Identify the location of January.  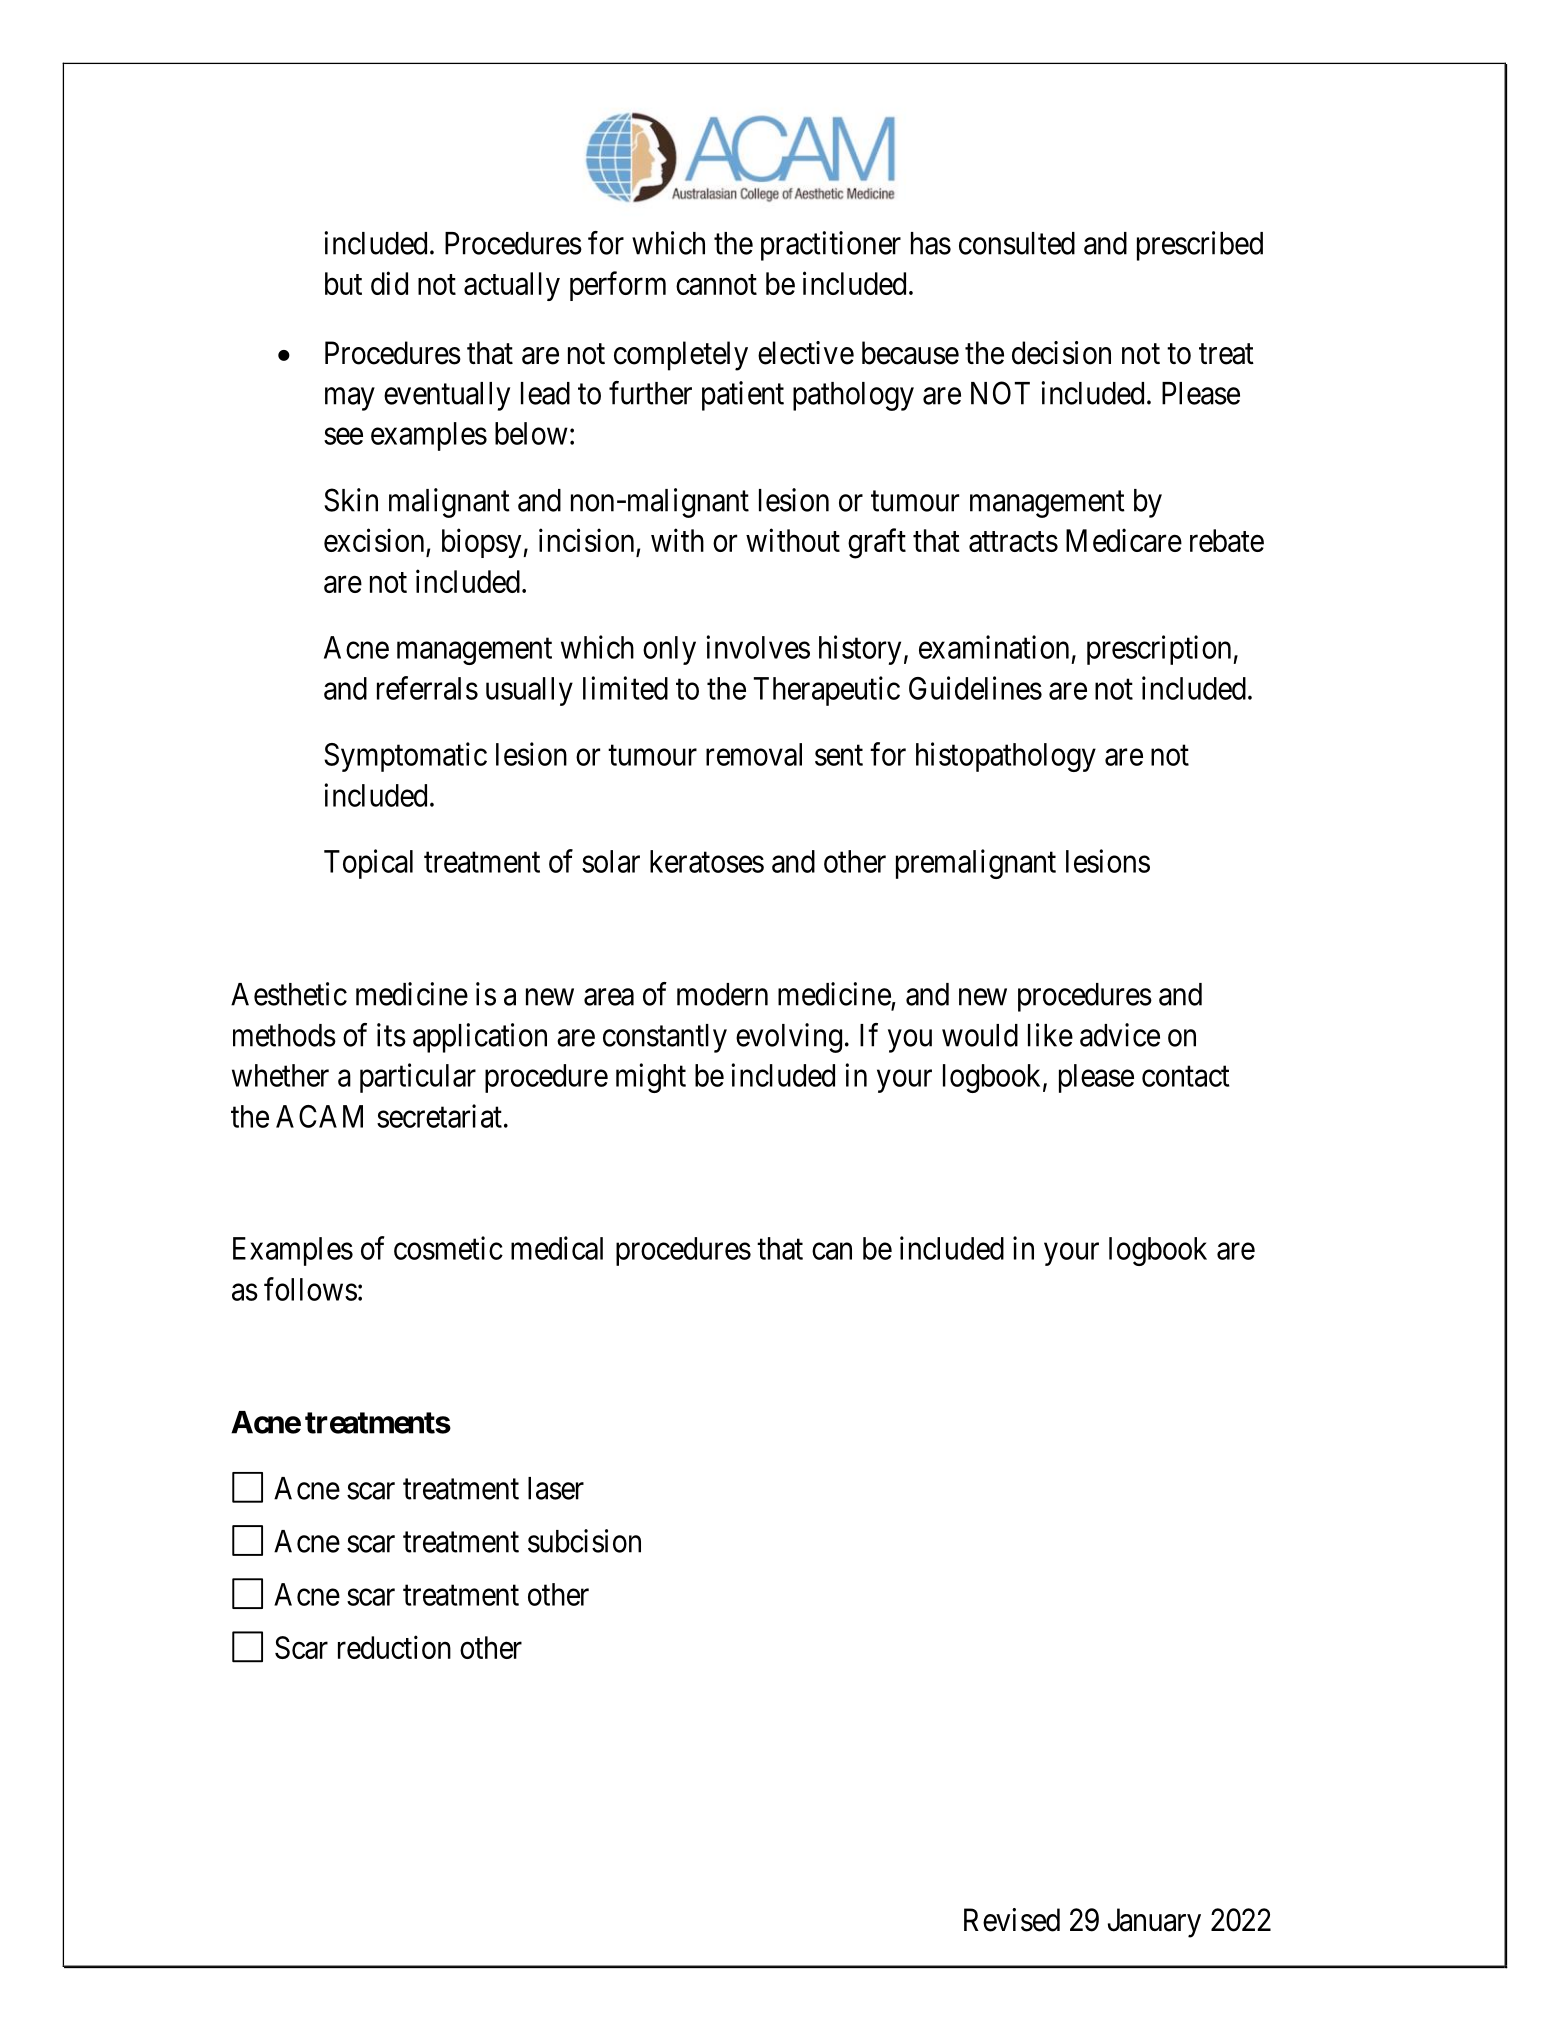
(1154, 1923).
